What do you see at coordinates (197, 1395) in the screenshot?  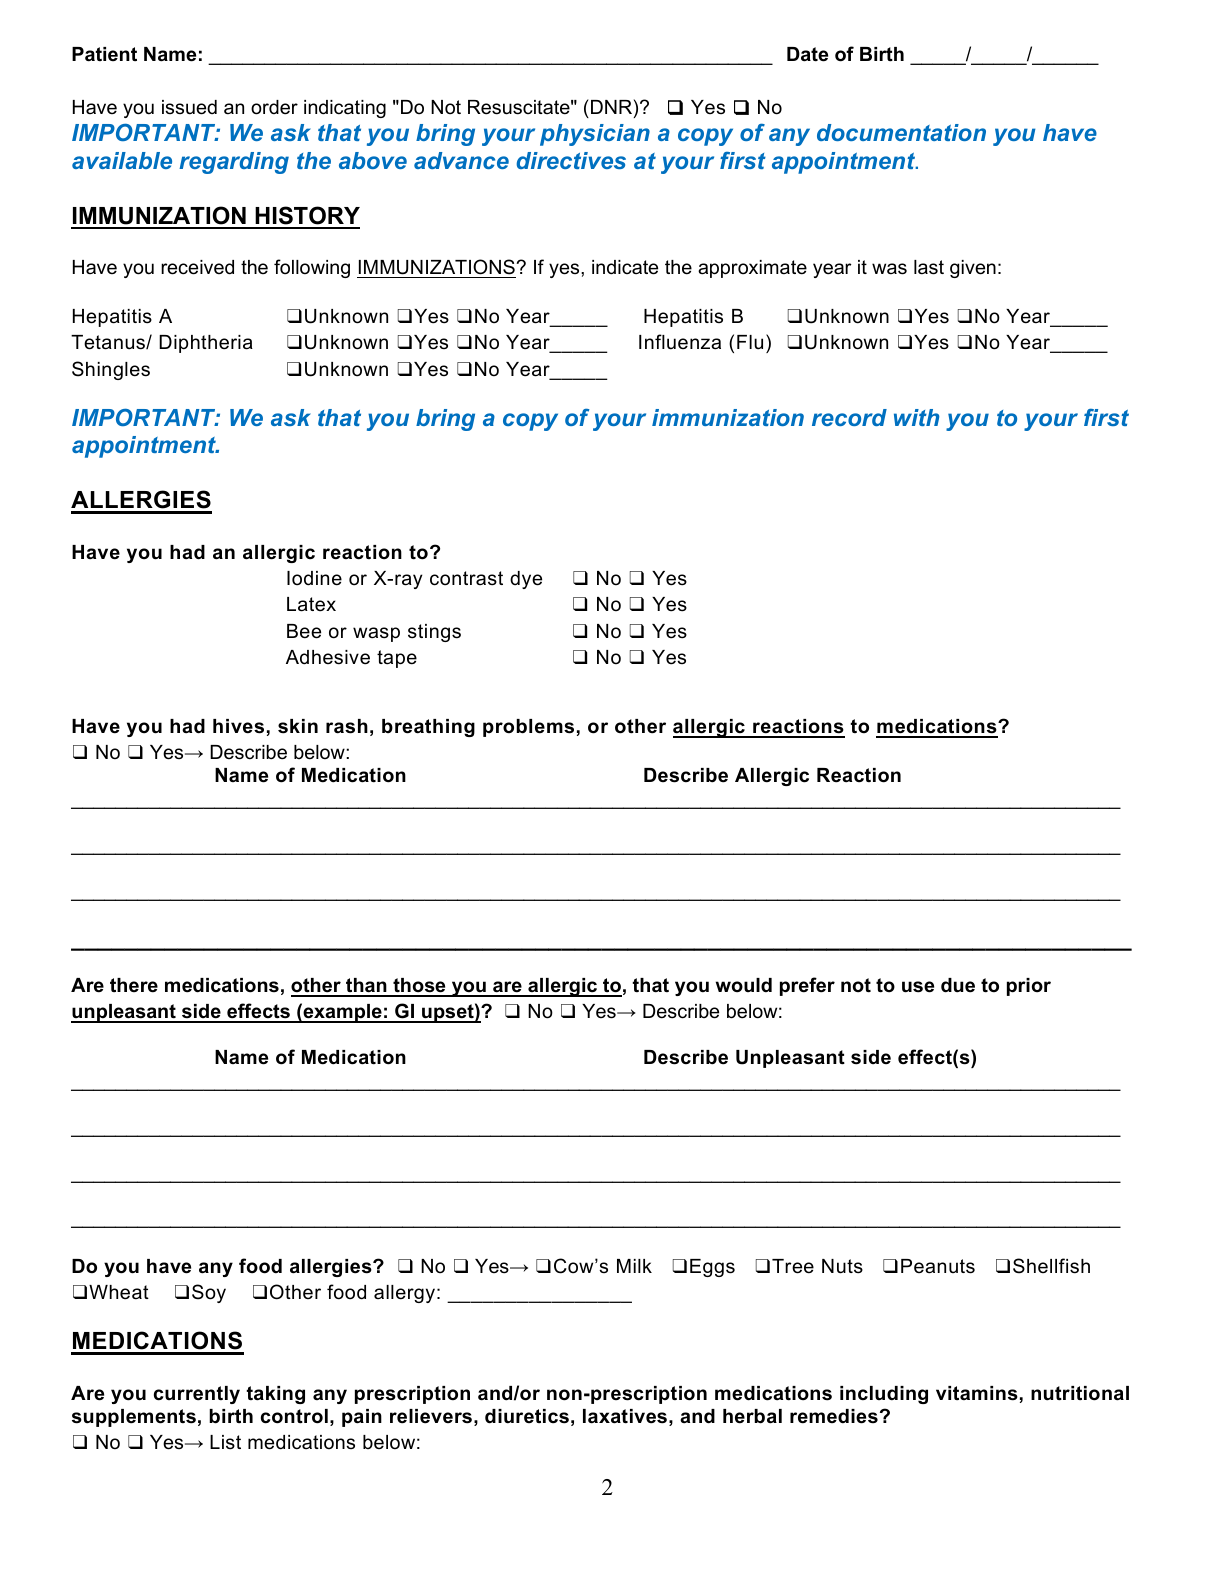 I see `currently` at bounding box center [197, 1395].
